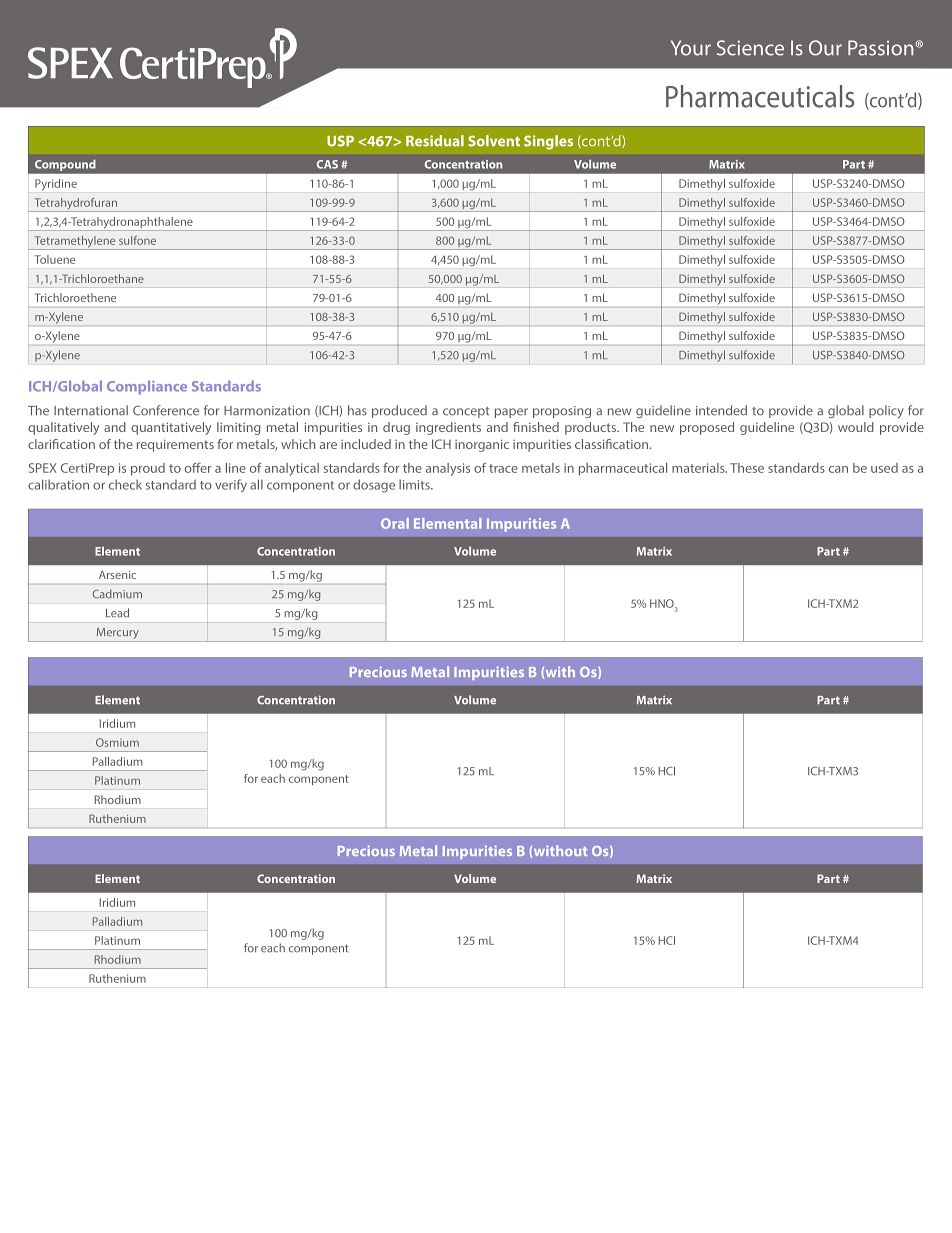 The image size is (952, 1233). I want to click on intended, so click(721, 410).
